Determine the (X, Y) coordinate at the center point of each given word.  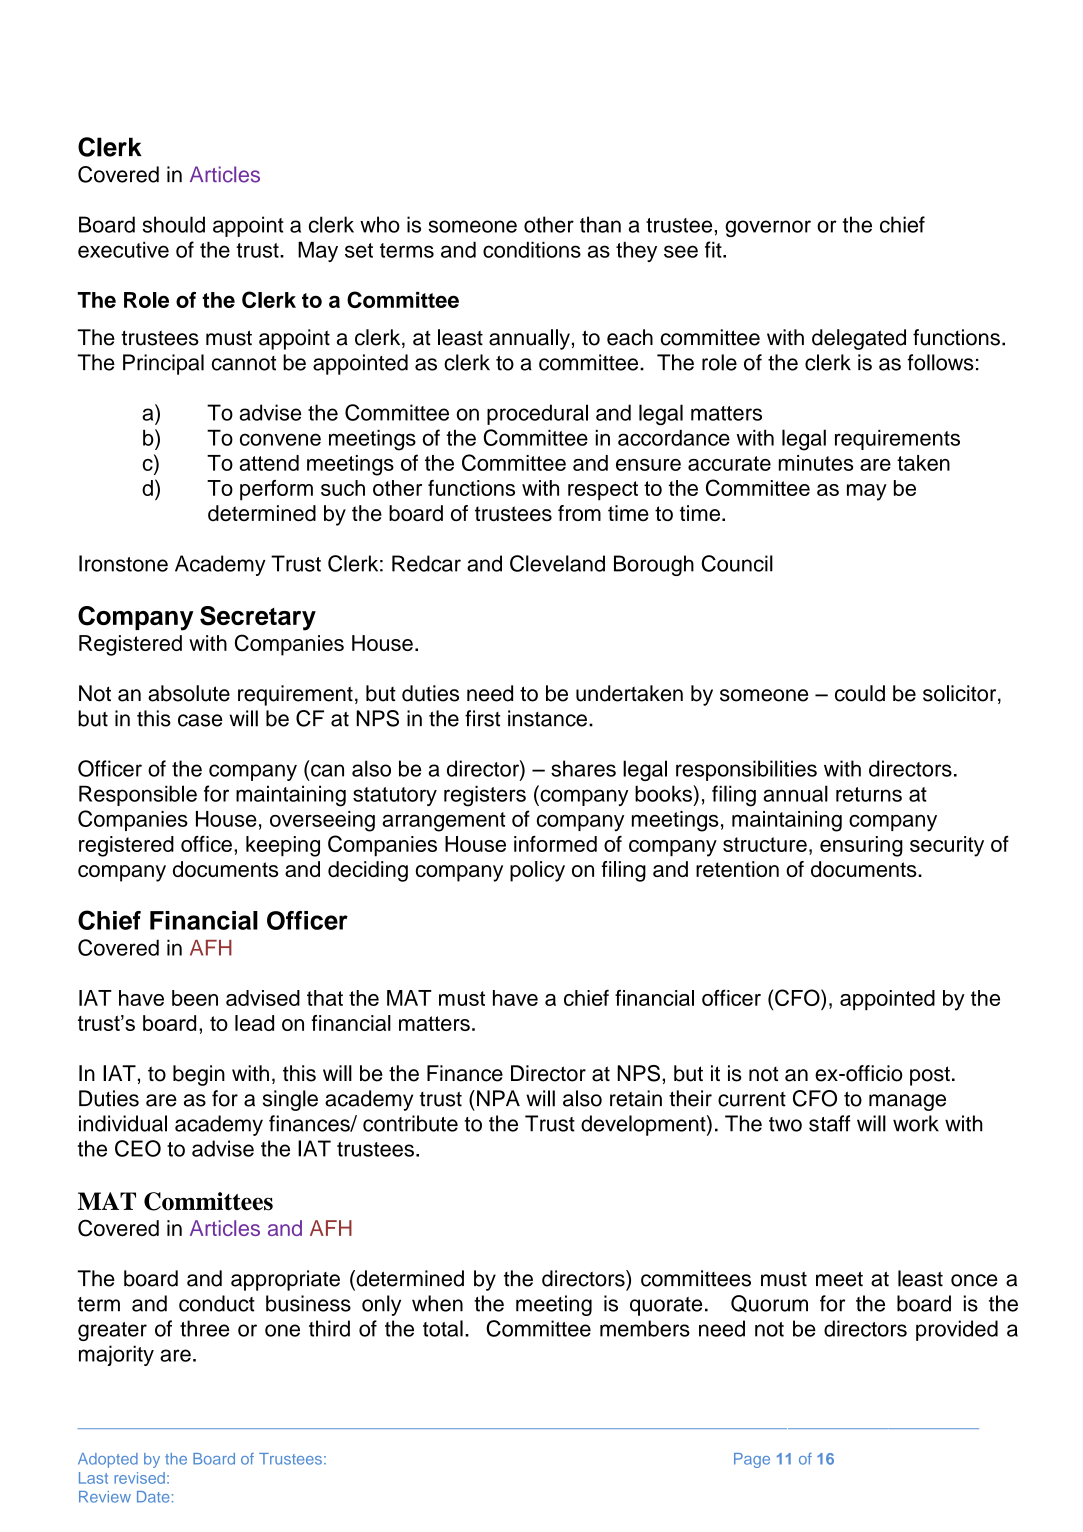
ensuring (861, 846)
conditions (532, 249)
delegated (859, 339)
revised (139, 1478)
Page (752, 1460)
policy (537, 871)
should (173, 224)
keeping (283, 846)
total (443, 1328)
